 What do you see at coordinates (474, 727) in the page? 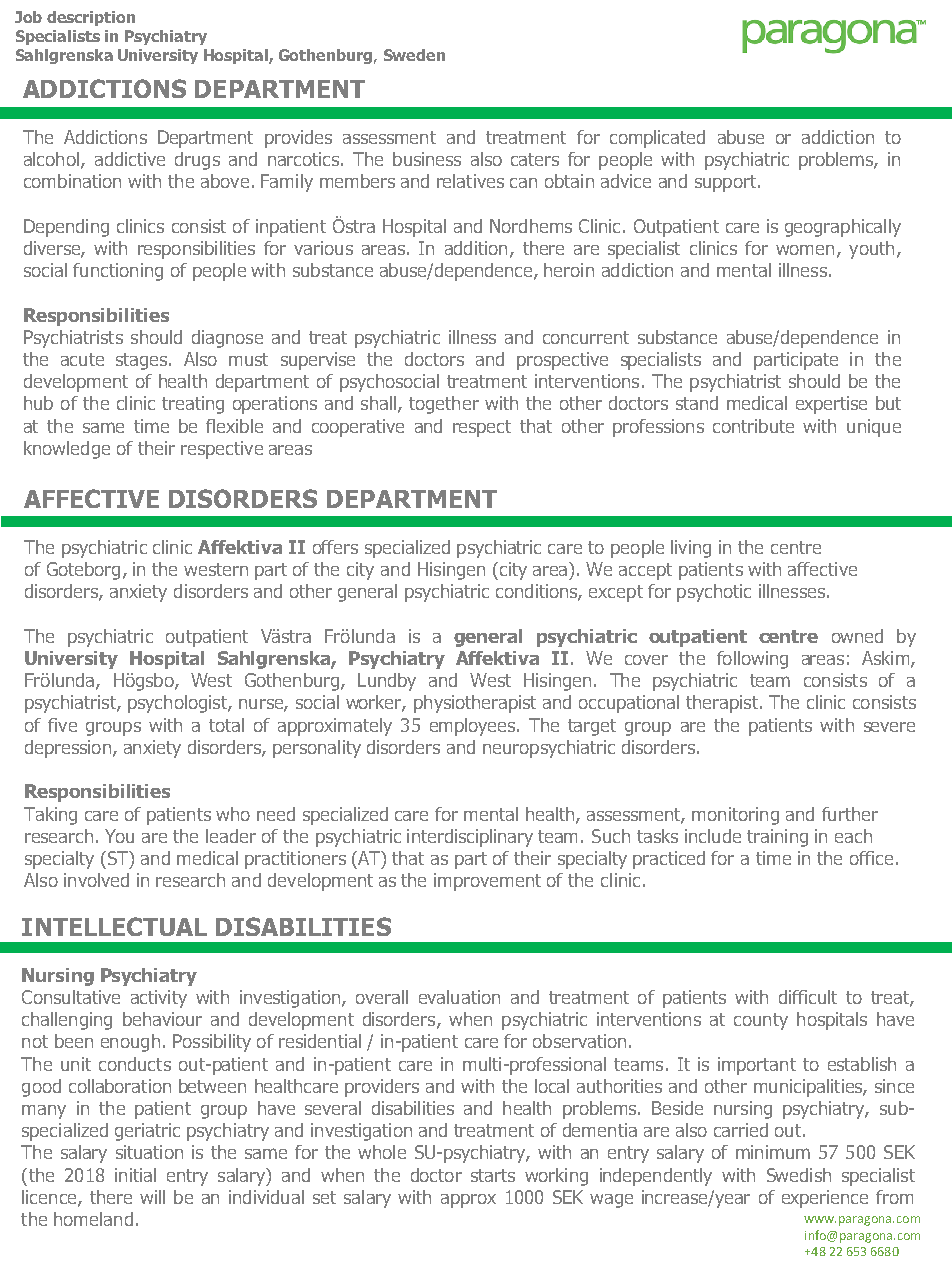
I see `employees` at bounding box center [474, 727].
